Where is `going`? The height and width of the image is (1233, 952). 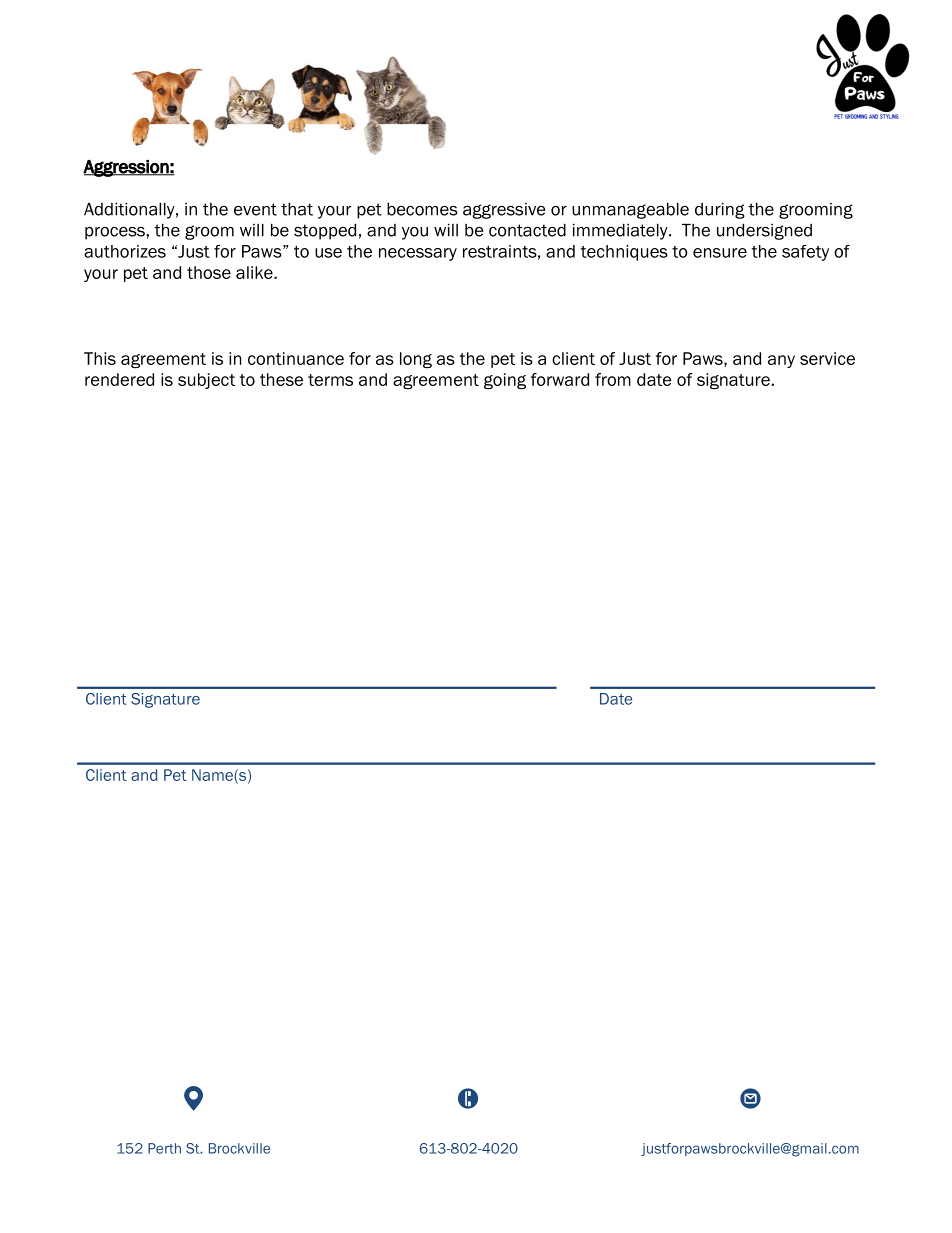 going is located at coordinates (505, 381).
